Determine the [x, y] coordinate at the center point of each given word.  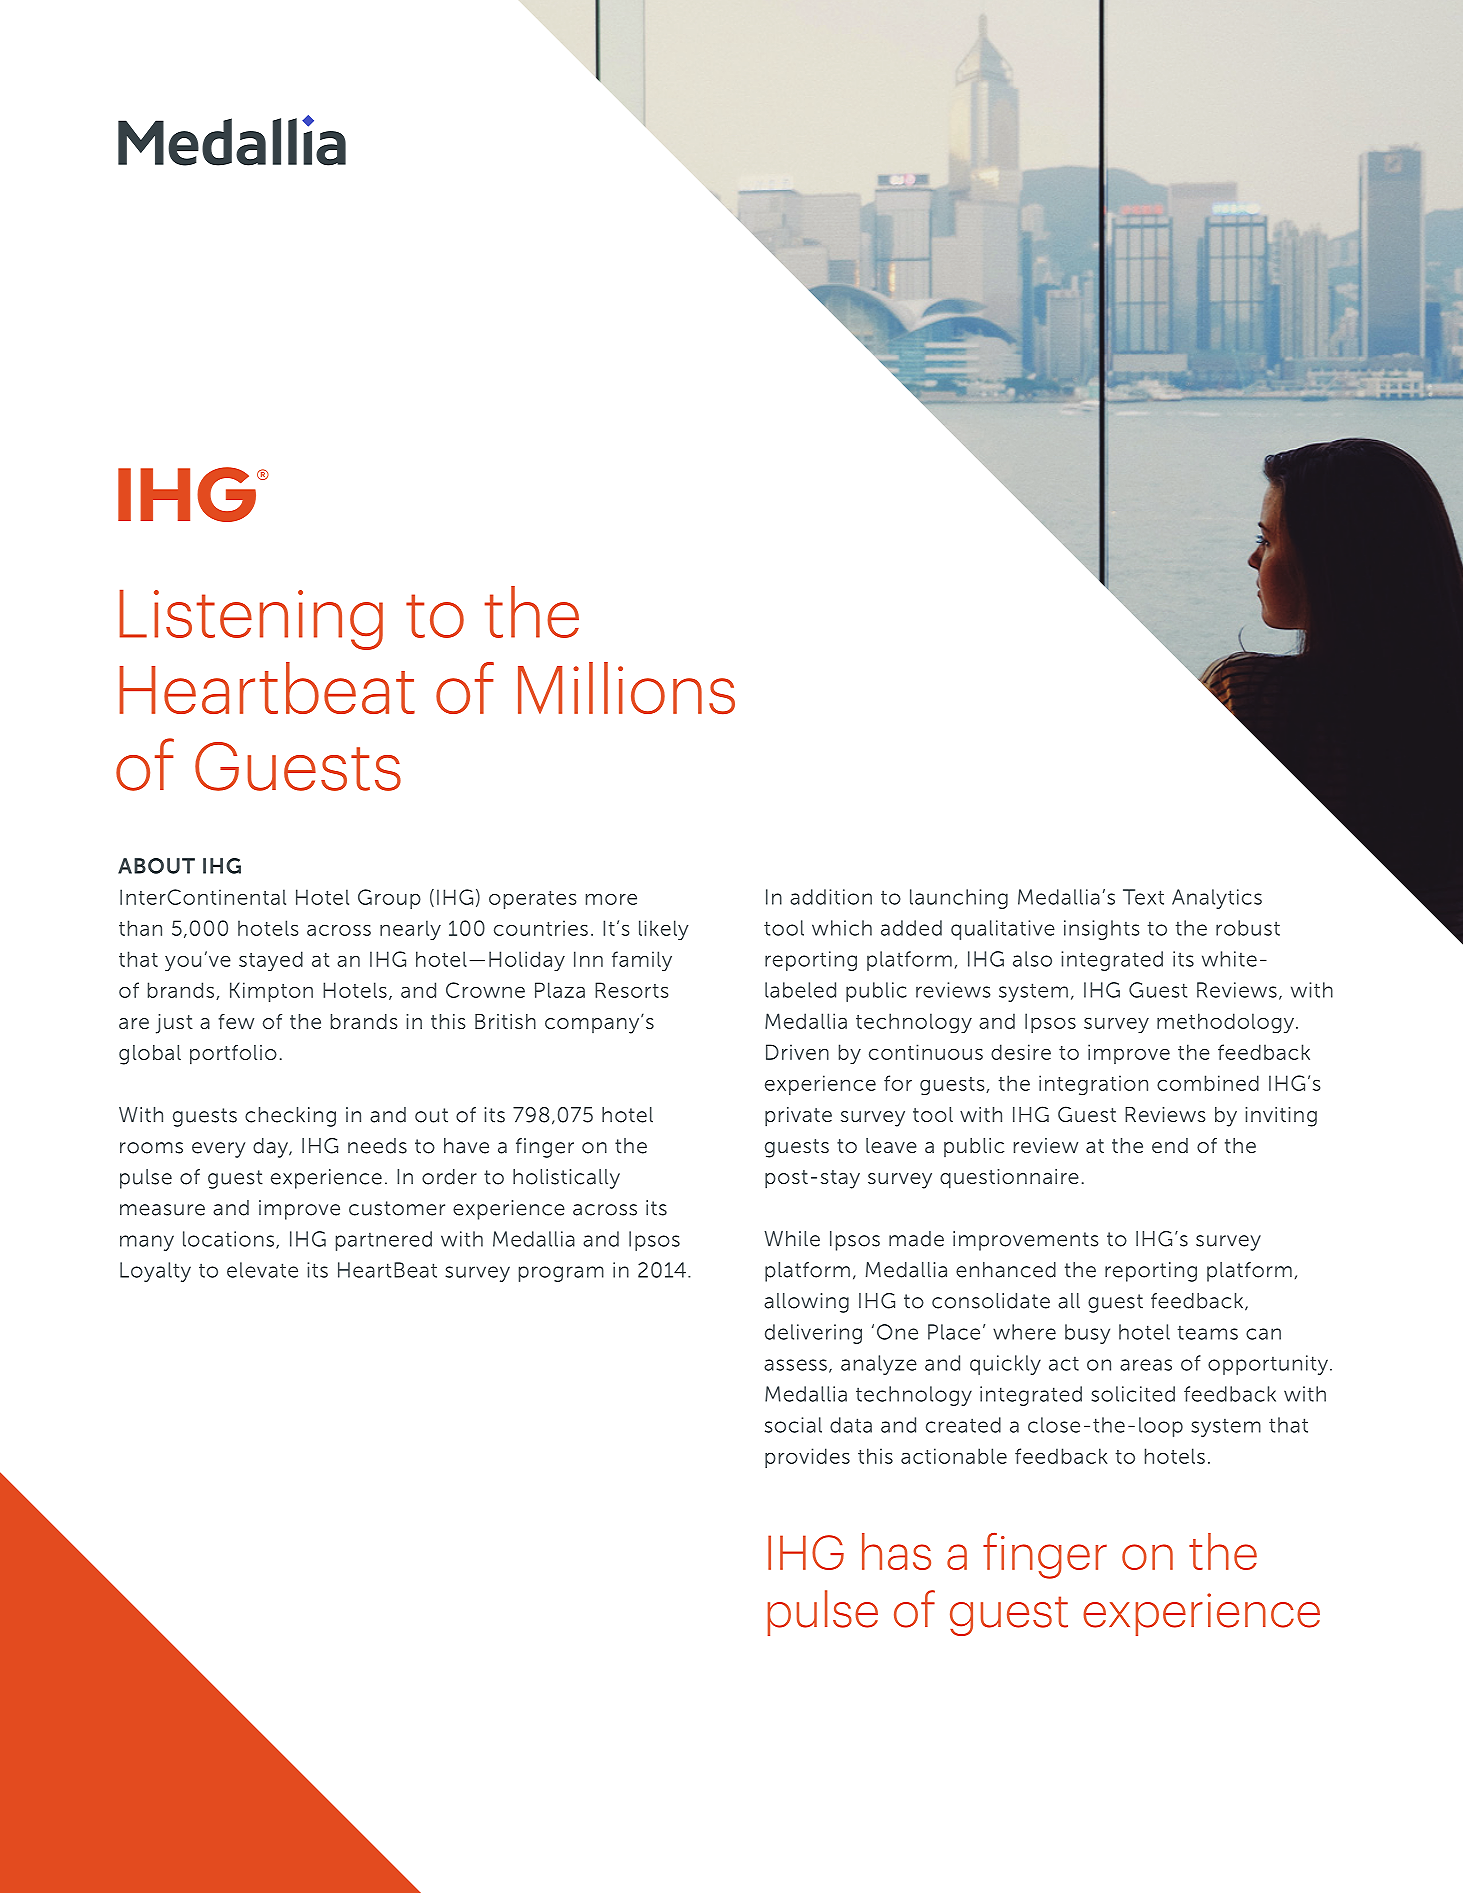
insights [1102, 930]
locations [230, 1240]
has [896, 1551]
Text [1143, 897]
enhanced [1006, 1270]
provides [807, 1458]
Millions [626, 688]
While [792, 1239]
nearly [410, 930]
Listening [251, 619]
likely [664, 930]
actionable [954, 1456]
